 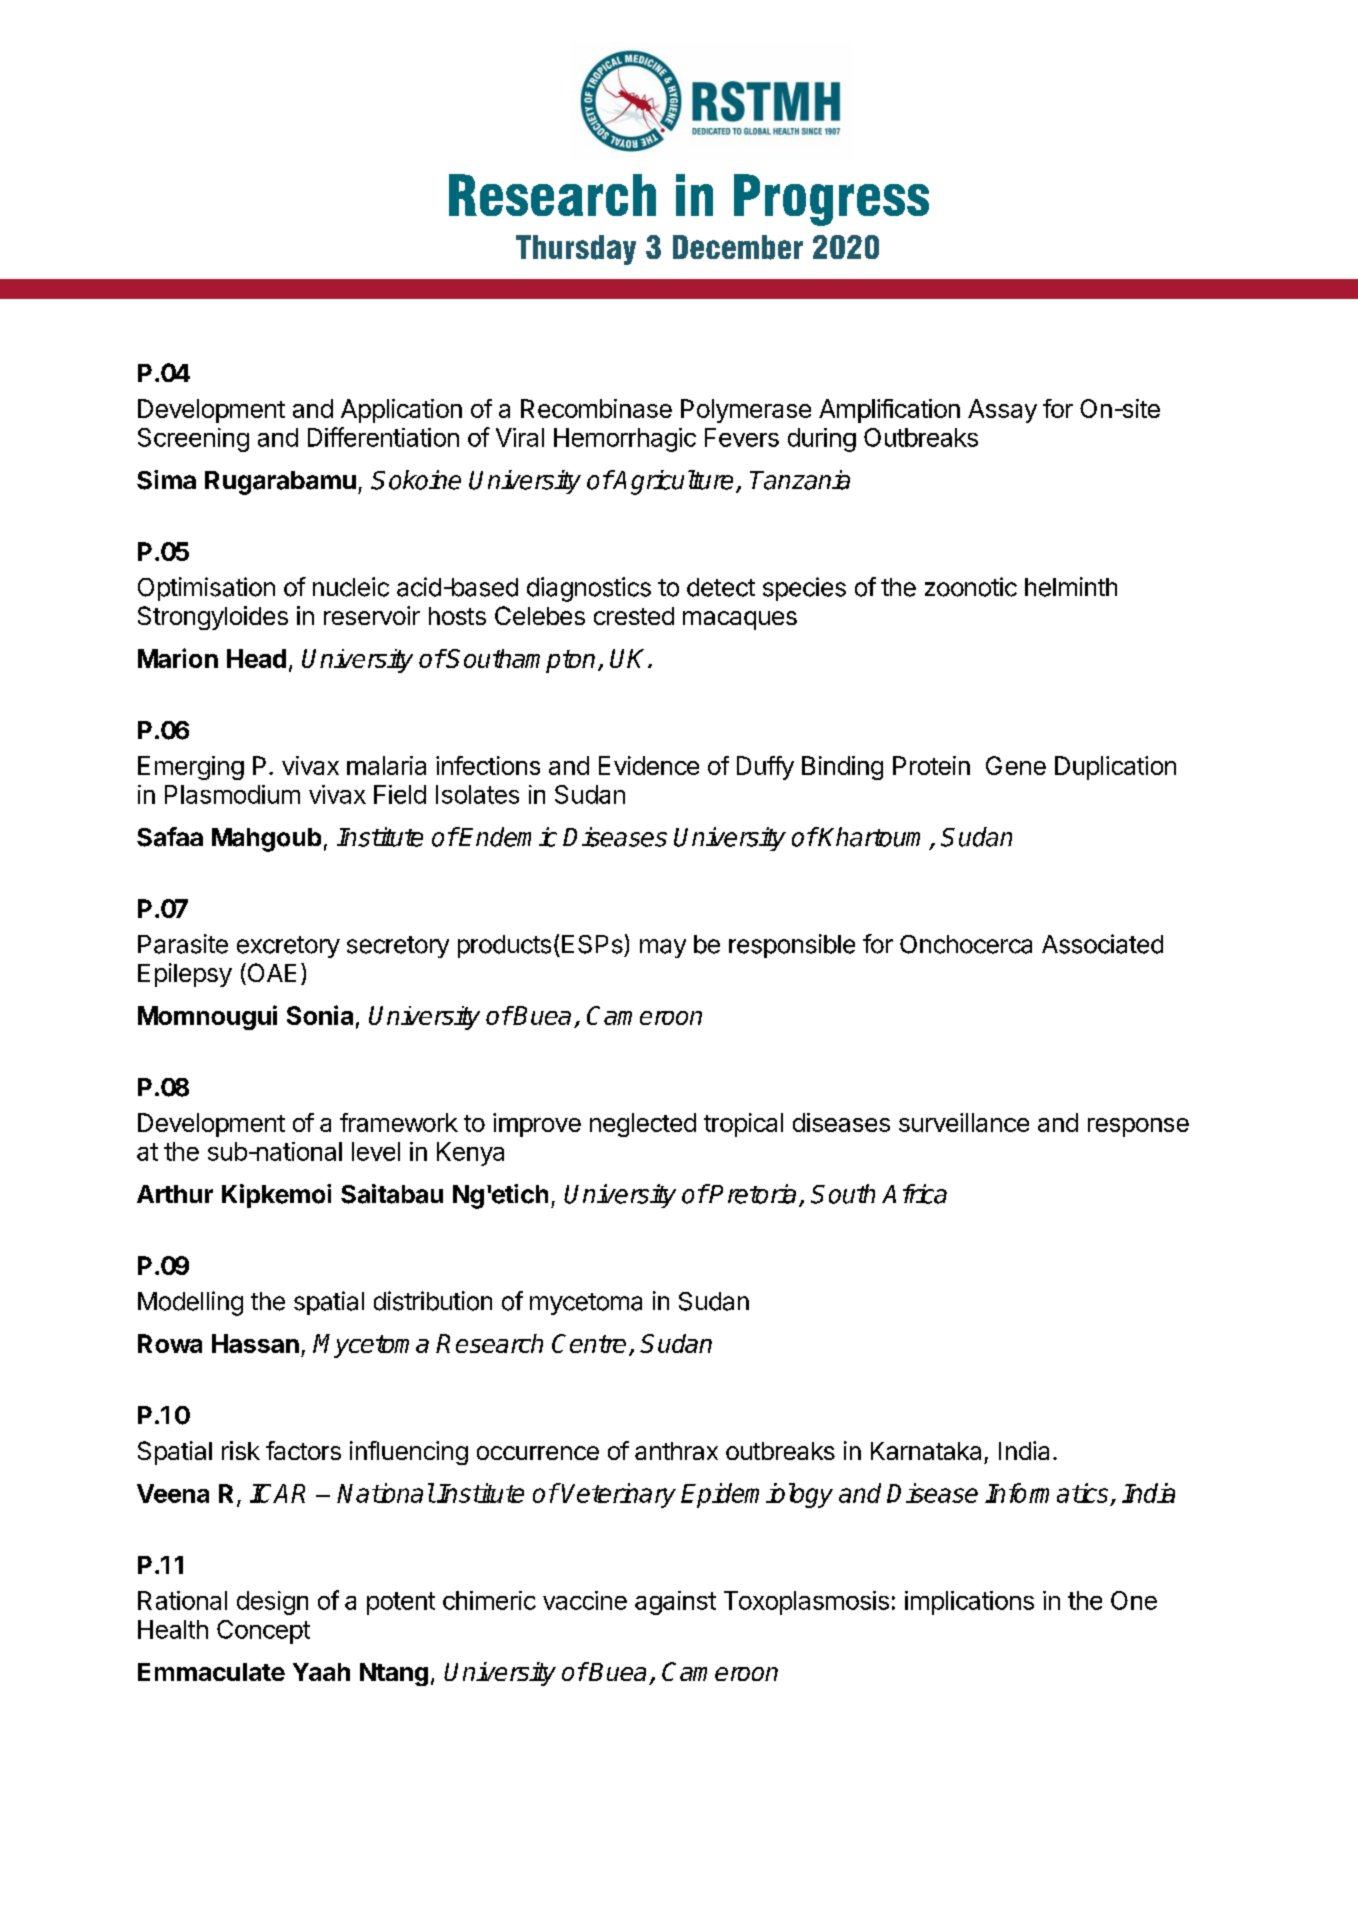 What do you see at coordinates (969, 1603) in the document?
I see `implications` at bounding box center [969, 1603].
